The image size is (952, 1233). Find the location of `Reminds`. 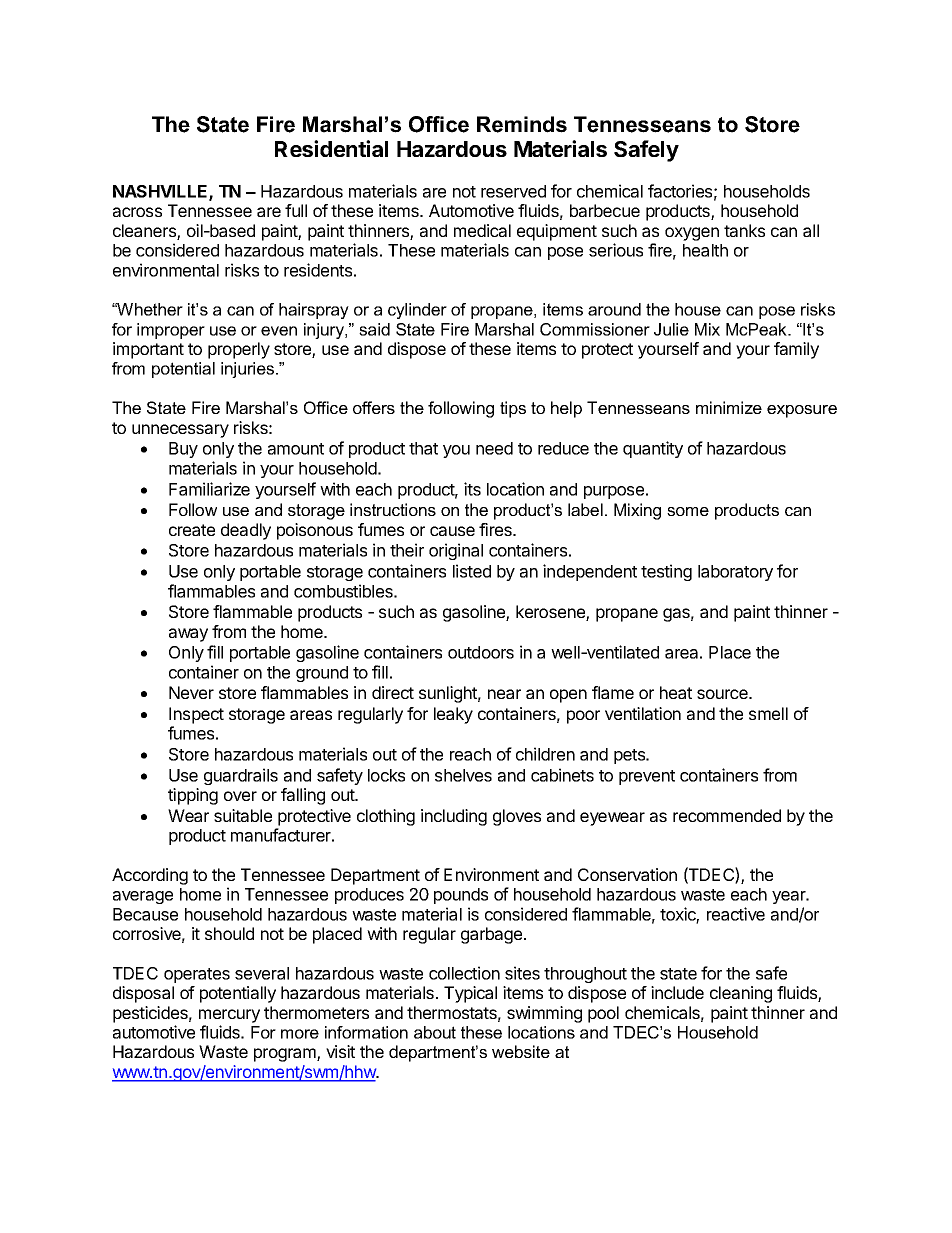

Reminds is located at coordinates (522, 124).
